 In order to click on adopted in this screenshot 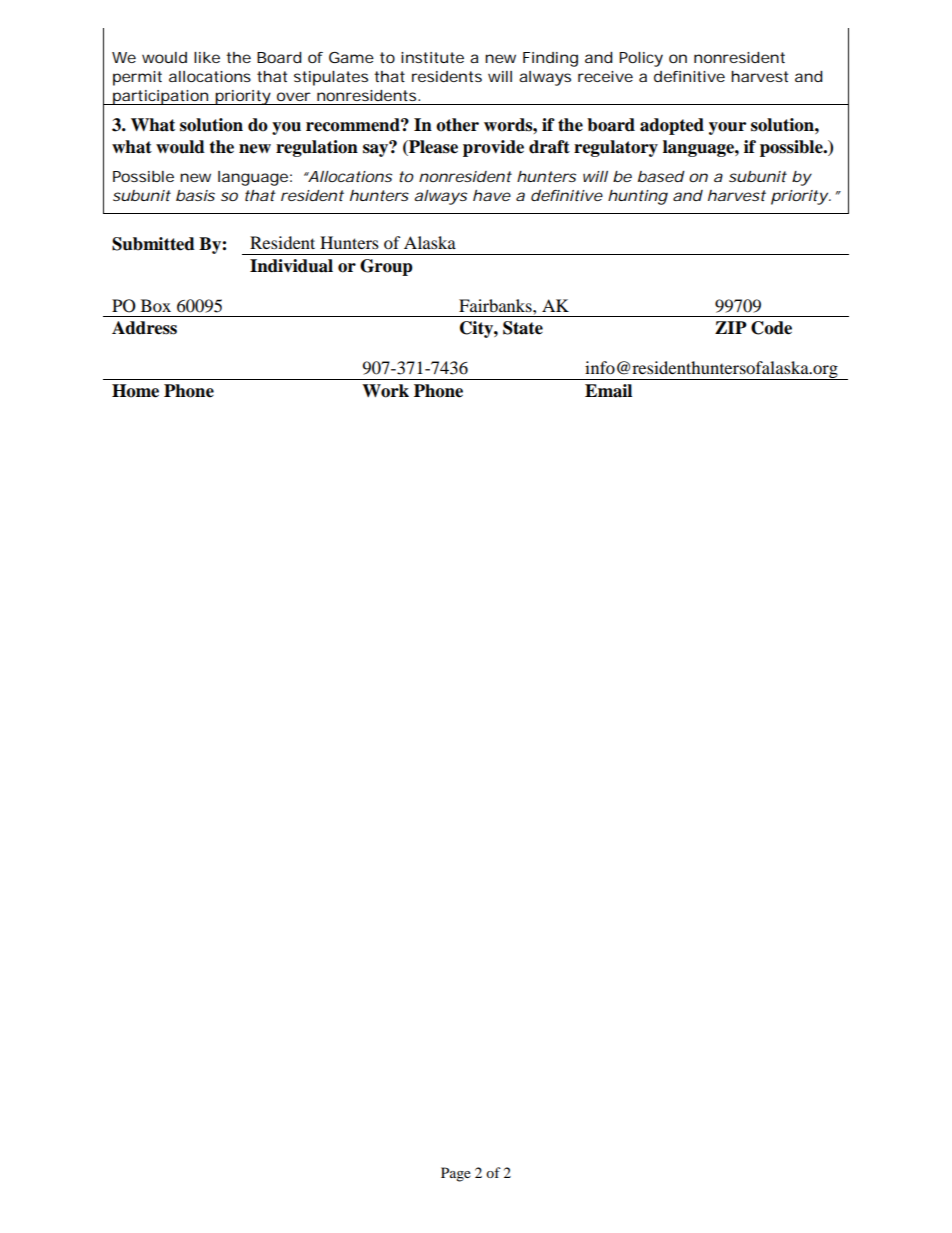, I will do `click(672, 126)`.
